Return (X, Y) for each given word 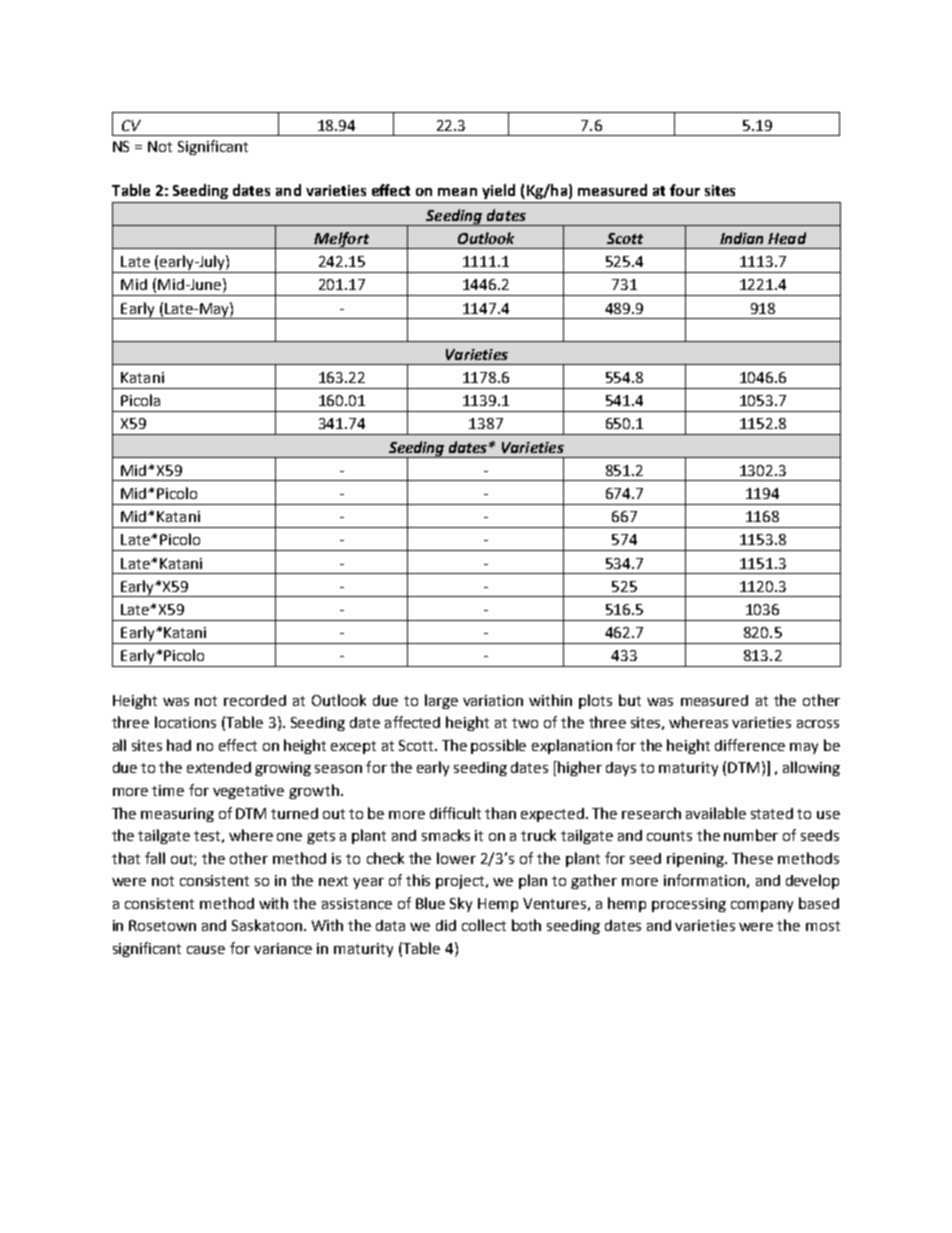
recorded (255, 700)
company (762, 906)
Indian (741, 238)
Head (787, 238)
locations (185, 722)
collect (484, 925)
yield (498, 191)
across (818, 724)
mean (457, 192)
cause (206, 950)
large (441, 701)
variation (493, 700)
